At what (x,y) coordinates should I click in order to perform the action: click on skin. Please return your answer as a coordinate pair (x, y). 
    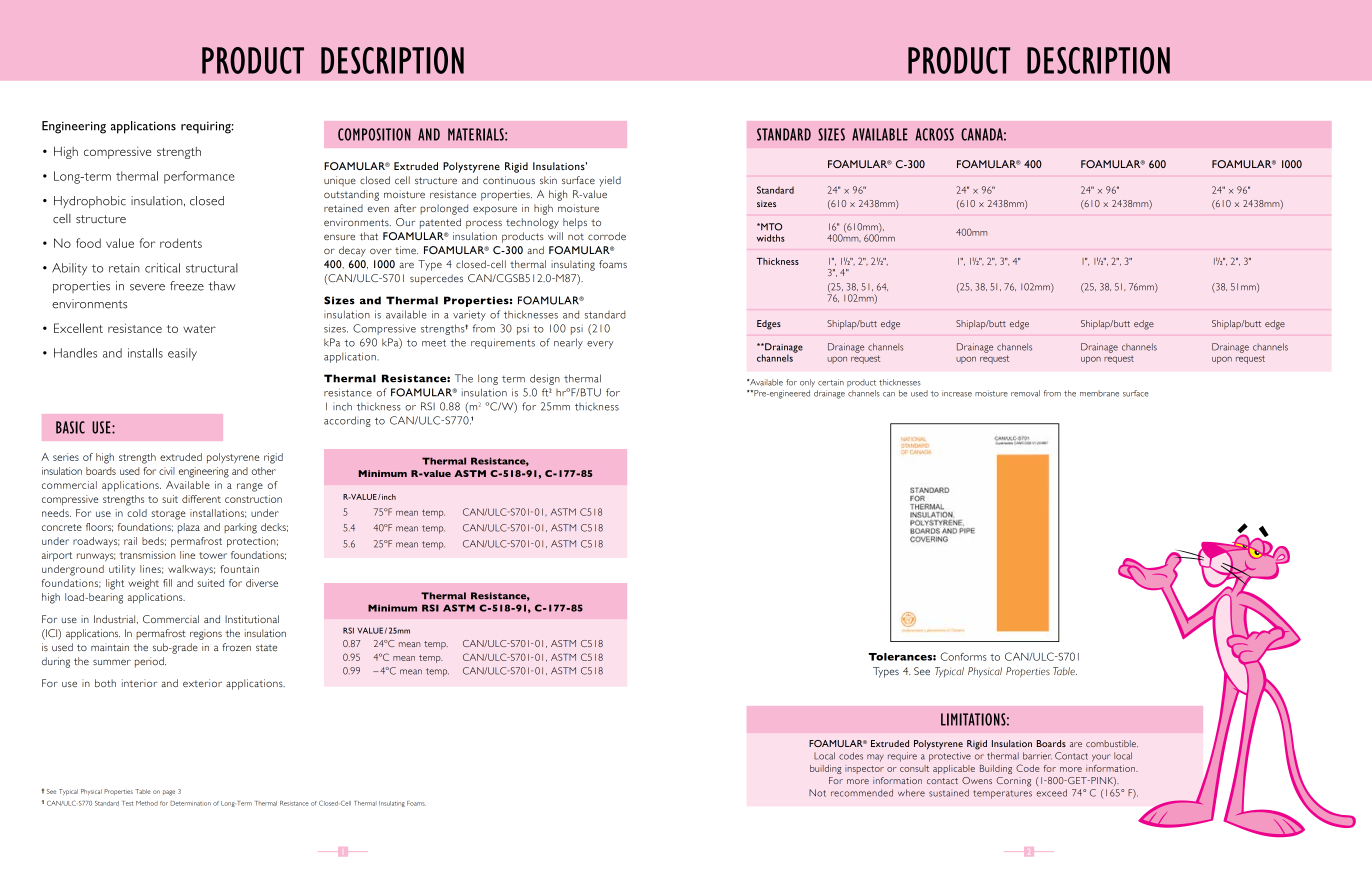
    Looking at the image, I should click on (548, 180).
